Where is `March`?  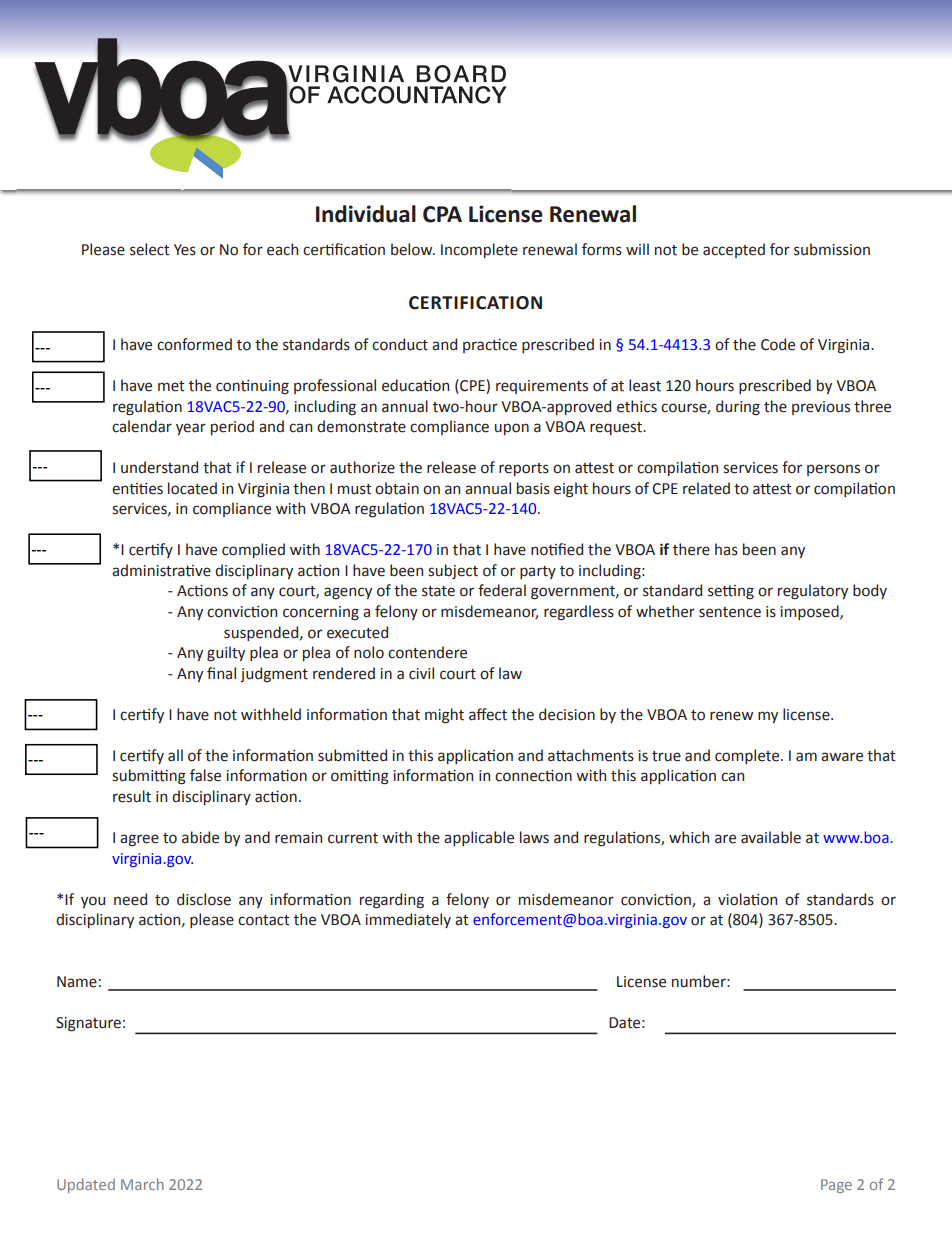 March is located at coordinates (142, 1184).
